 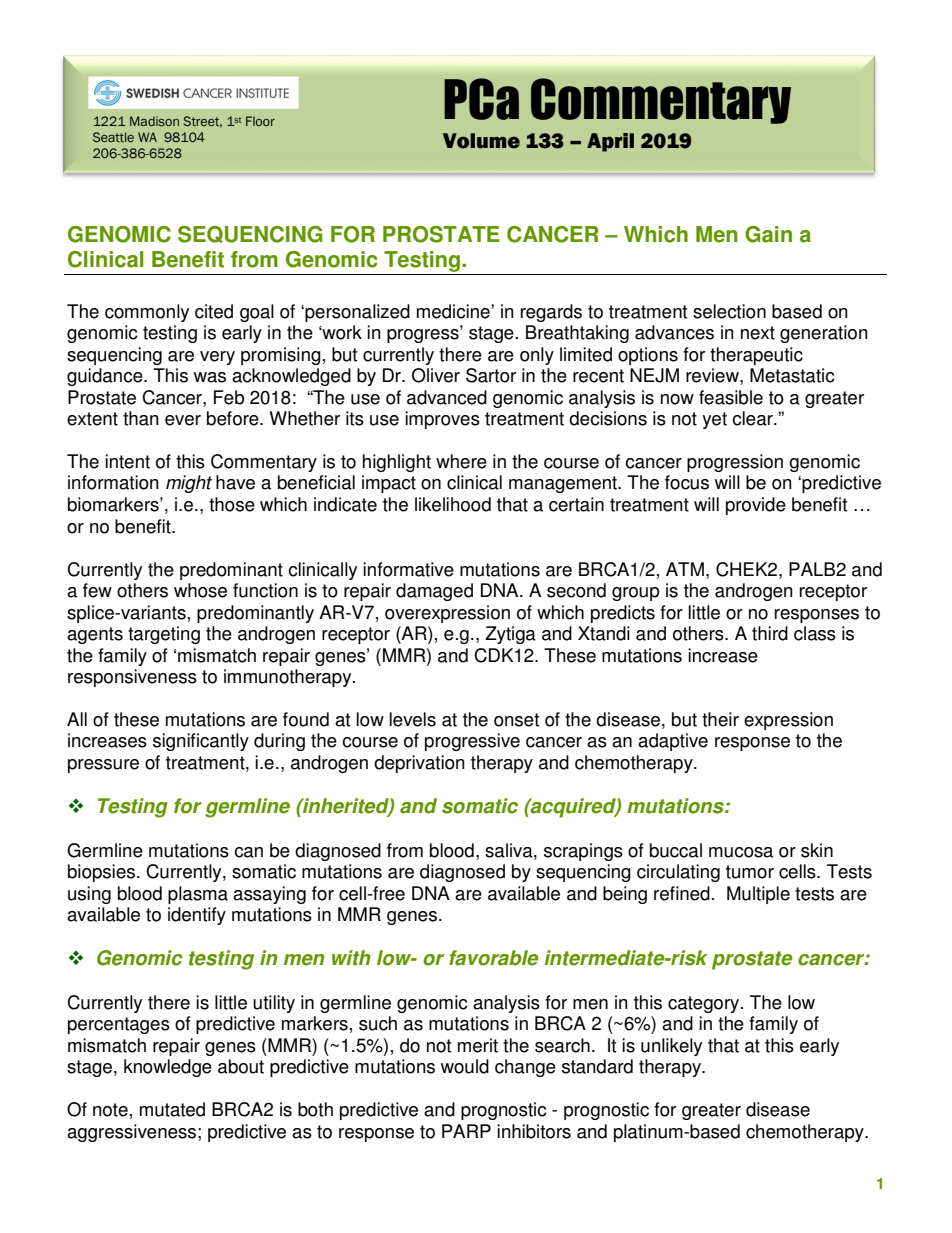 I want to click on Madison, so click(x=154, y=121).
